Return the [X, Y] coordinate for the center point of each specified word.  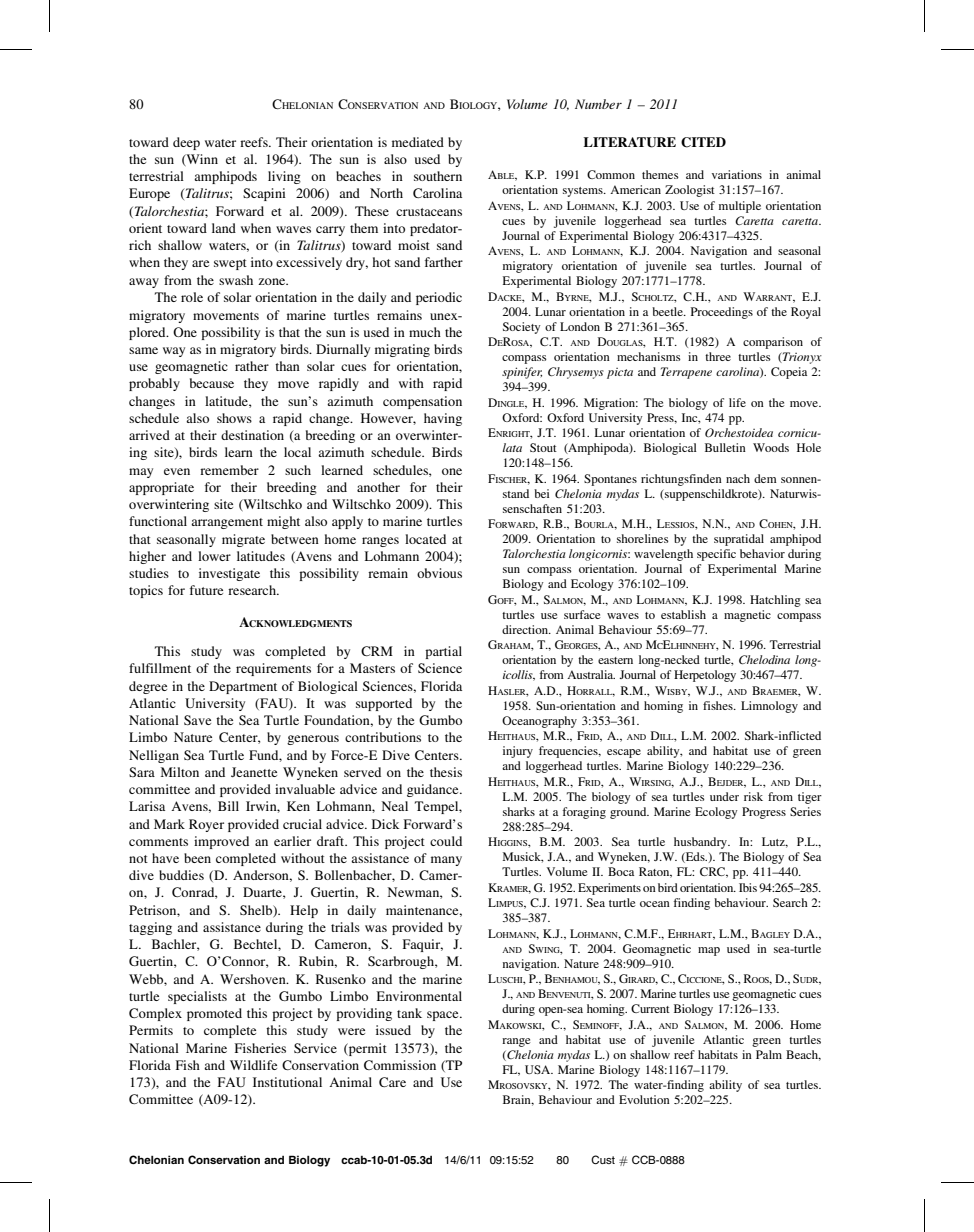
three [718, 356]
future [206, 590]
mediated [418, 142]
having [443, 419]
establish [683, 614]
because [212, 383]
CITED [703, 142]
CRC [714, 872]
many [446, 861]
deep [186, 143]
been [197, 858]
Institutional [287, 1082]
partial [443, 652]
